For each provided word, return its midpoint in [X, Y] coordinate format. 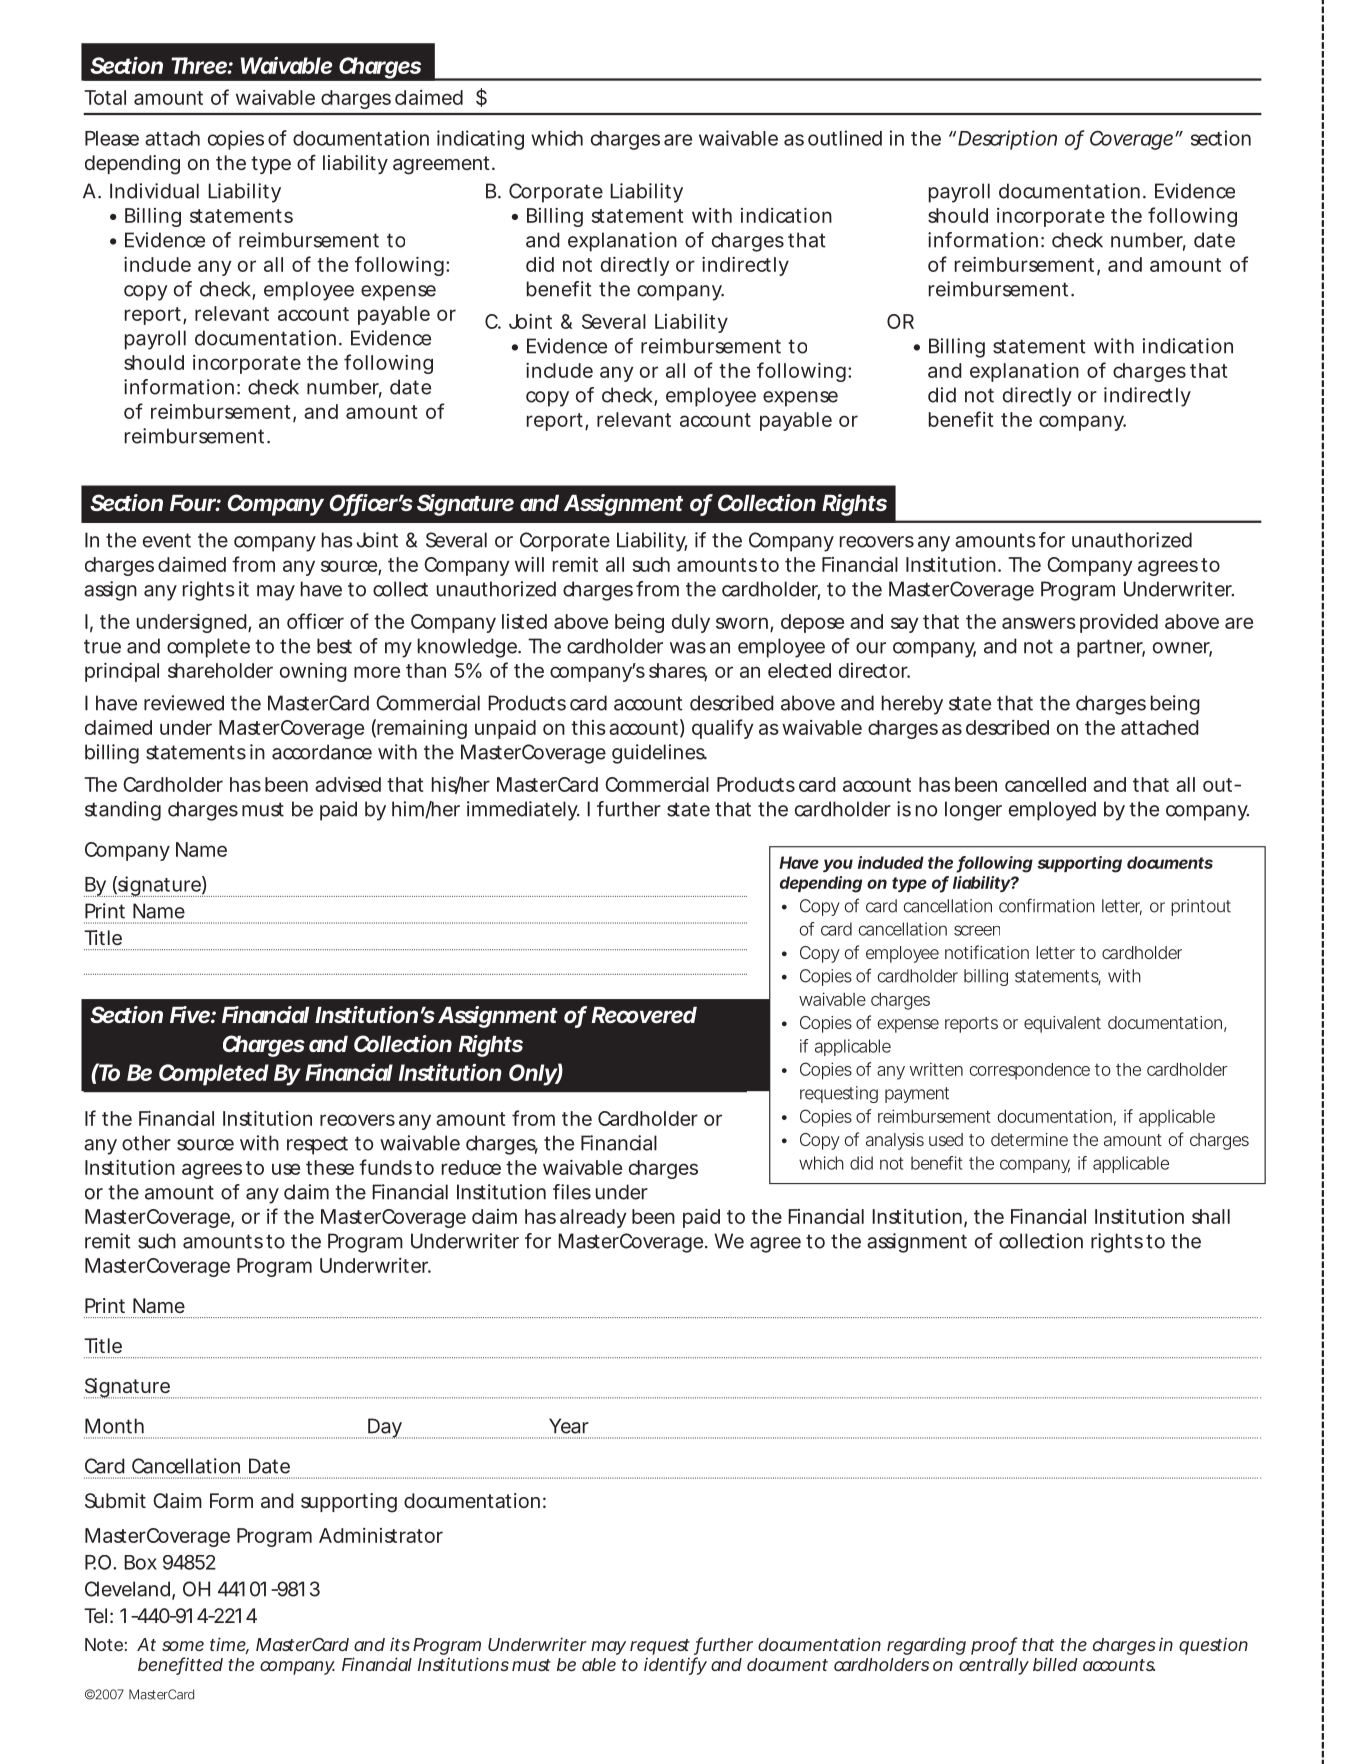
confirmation [1047, 905]
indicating [480, 140]
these [330, 1167]
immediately [523, 811]
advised [348, 784]
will [529, 564]
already [593, 1218]
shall [1211, 1216]
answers [1039, 623]
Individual [154, 191]
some [183, 1646]
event [167, 540]
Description [1007, 140]
